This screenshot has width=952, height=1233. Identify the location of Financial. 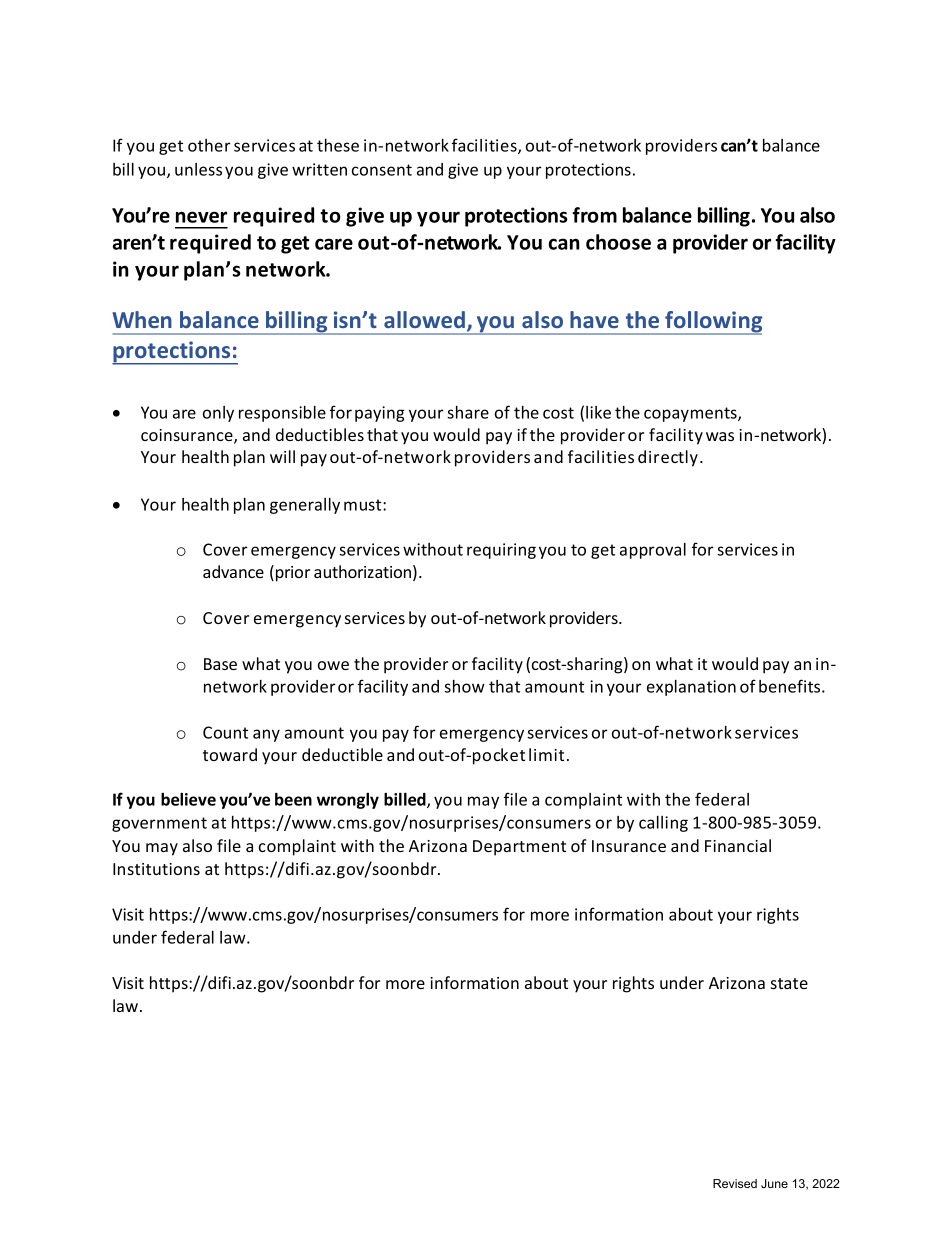
(738, 845).
